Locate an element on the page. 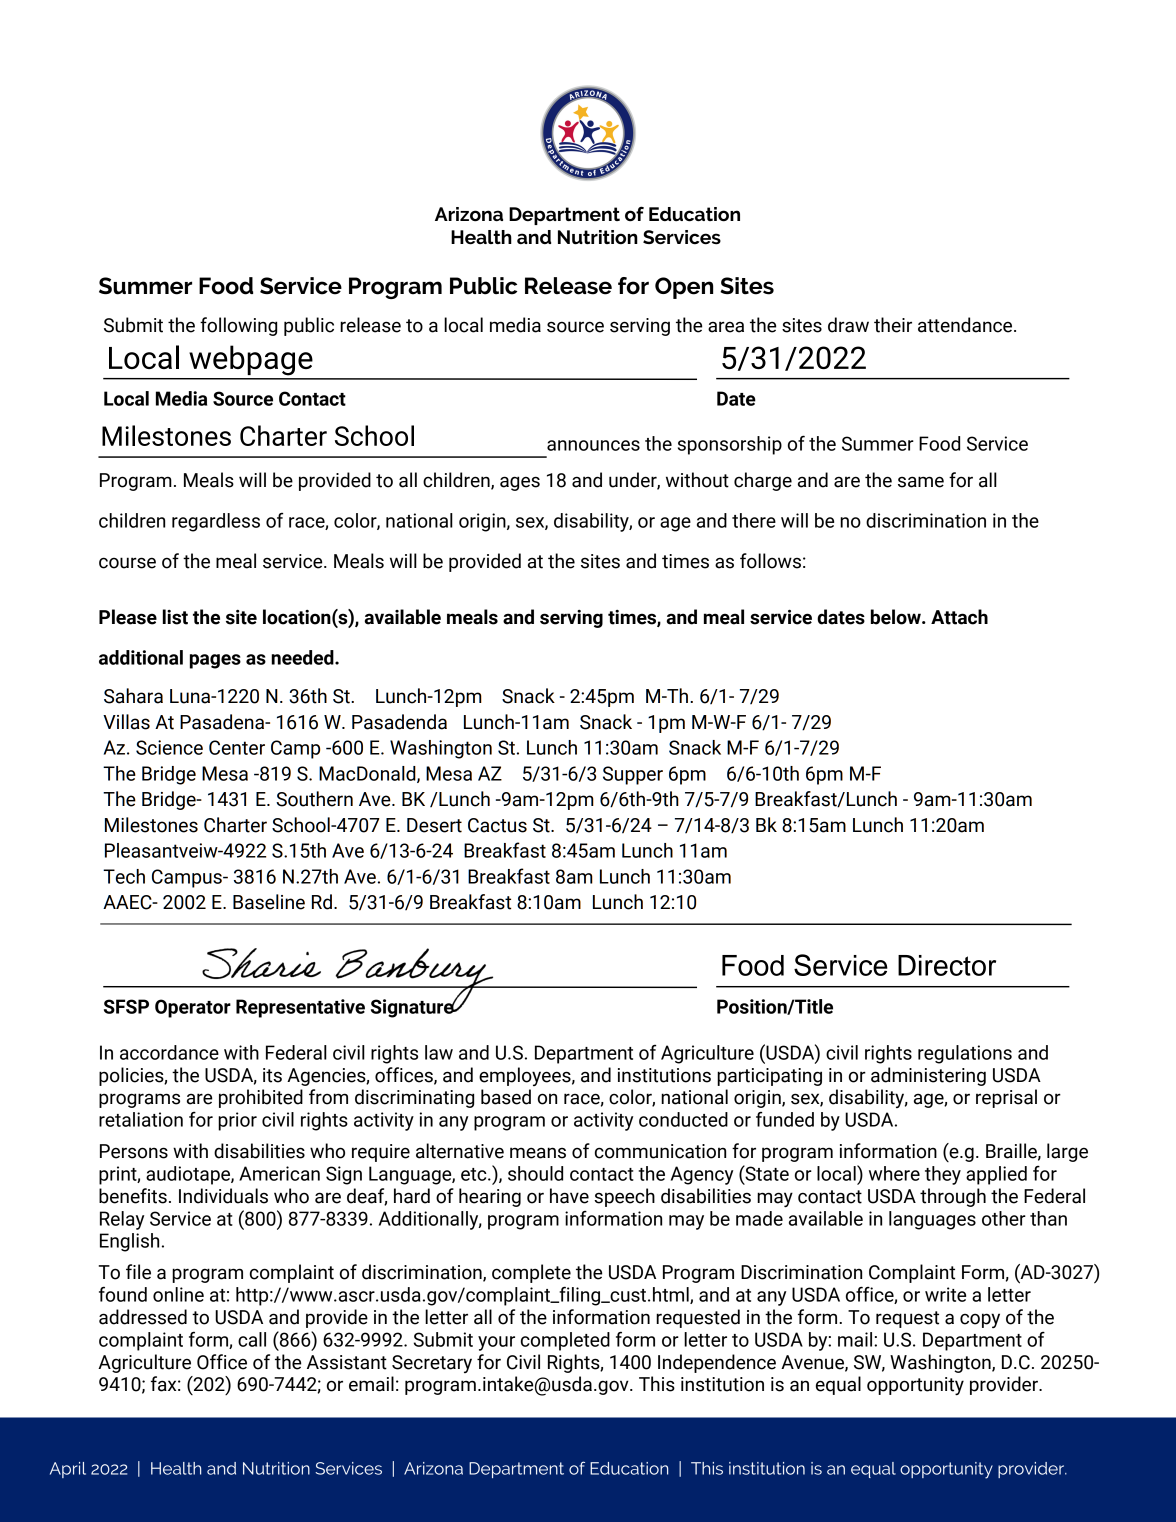 The image size is (1176, 1522). list is located at coordinates (175, 617).
